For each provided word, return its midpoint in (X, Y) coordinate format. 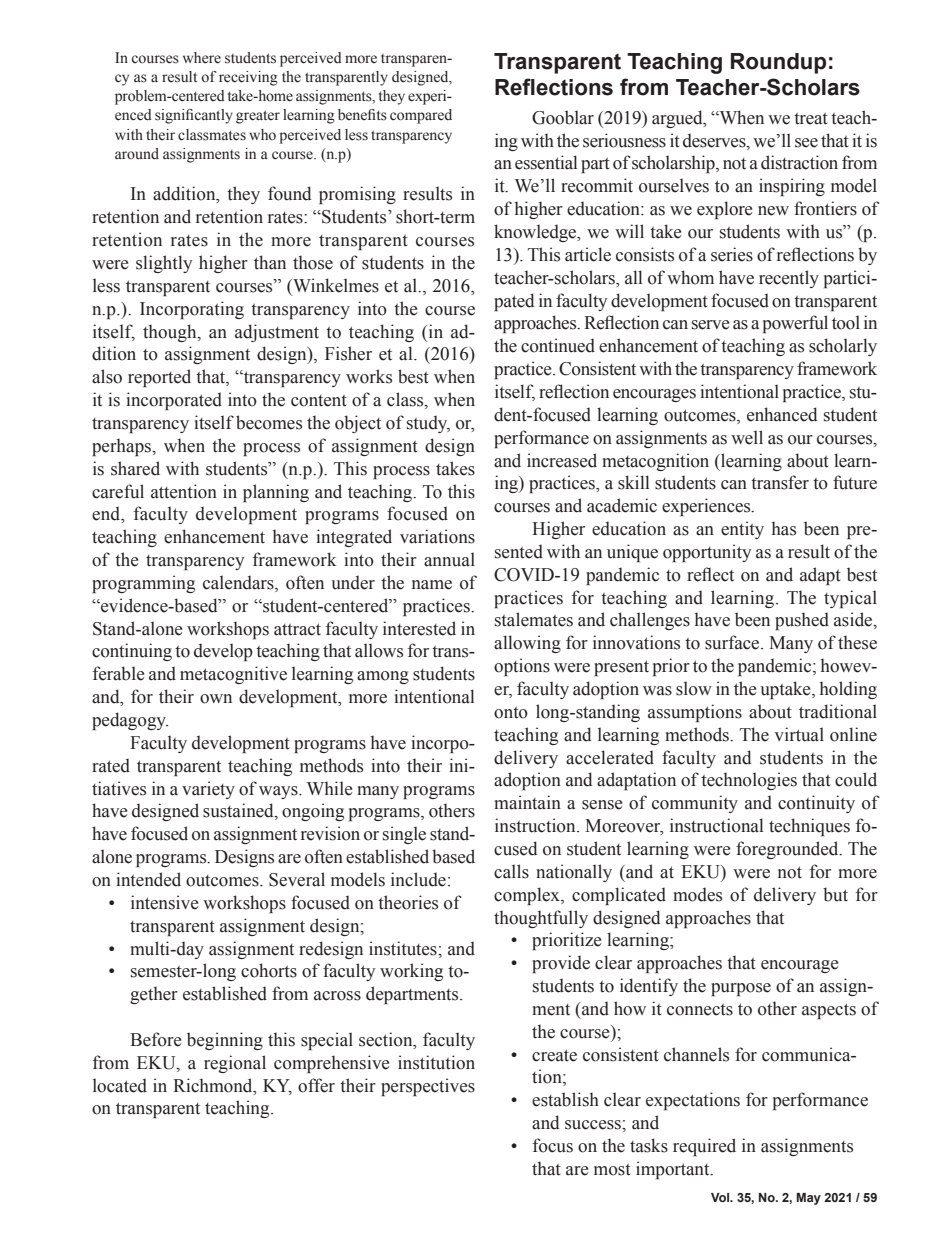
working (411, 972)
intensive (164, 902)
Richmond (214, 1085)
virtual (799, 734)
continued (558, 345)
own (216, 699)
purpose (741, 989)
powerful (795, 324)
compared (421, 116)
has (784, 528)
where (202, 58)
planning (276, 493)
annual (449, 559)
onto (511, 713)
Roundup (778, 63)
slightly (164, 264)
